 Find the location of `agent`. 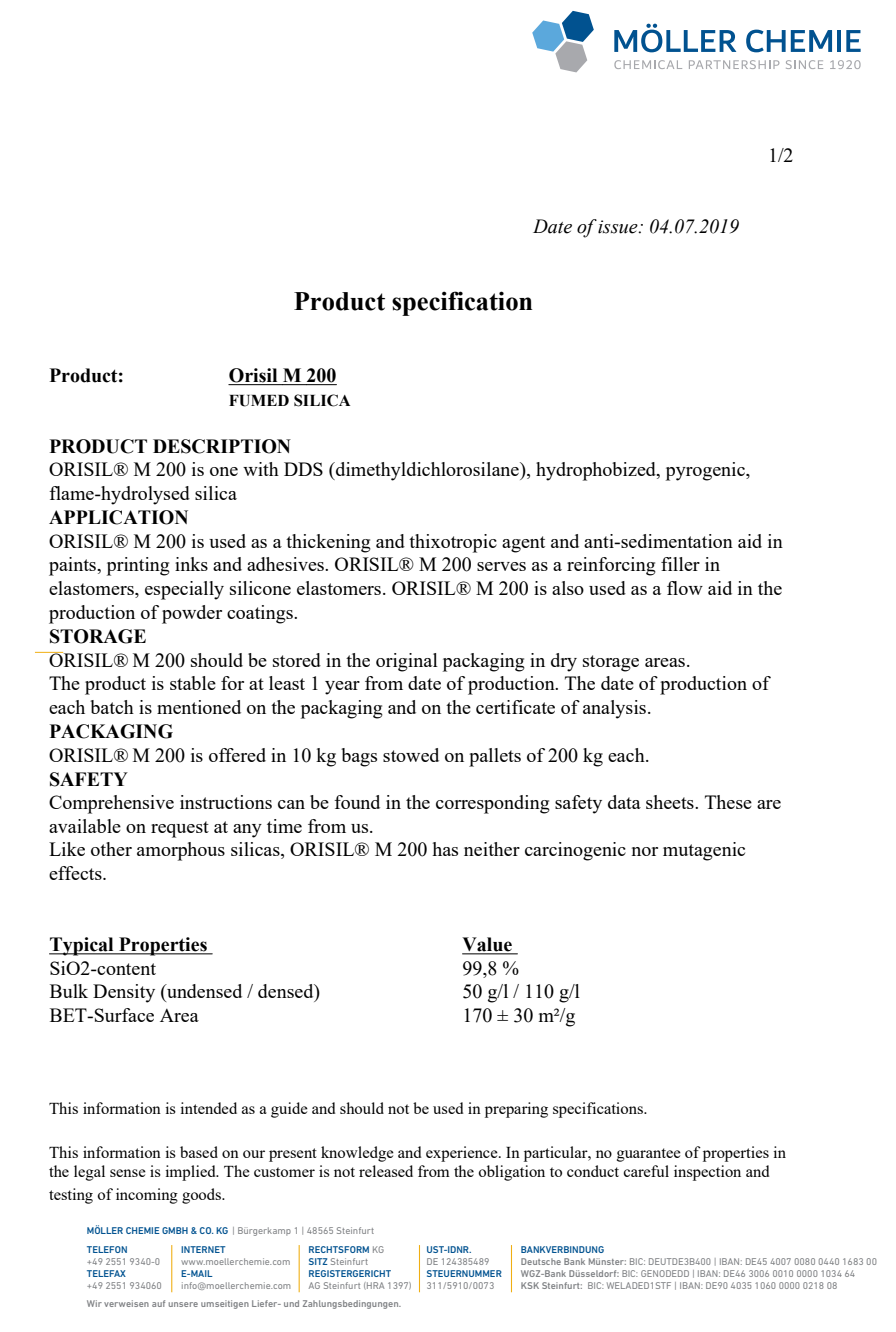

agent is located at coordinates (523, 544).
